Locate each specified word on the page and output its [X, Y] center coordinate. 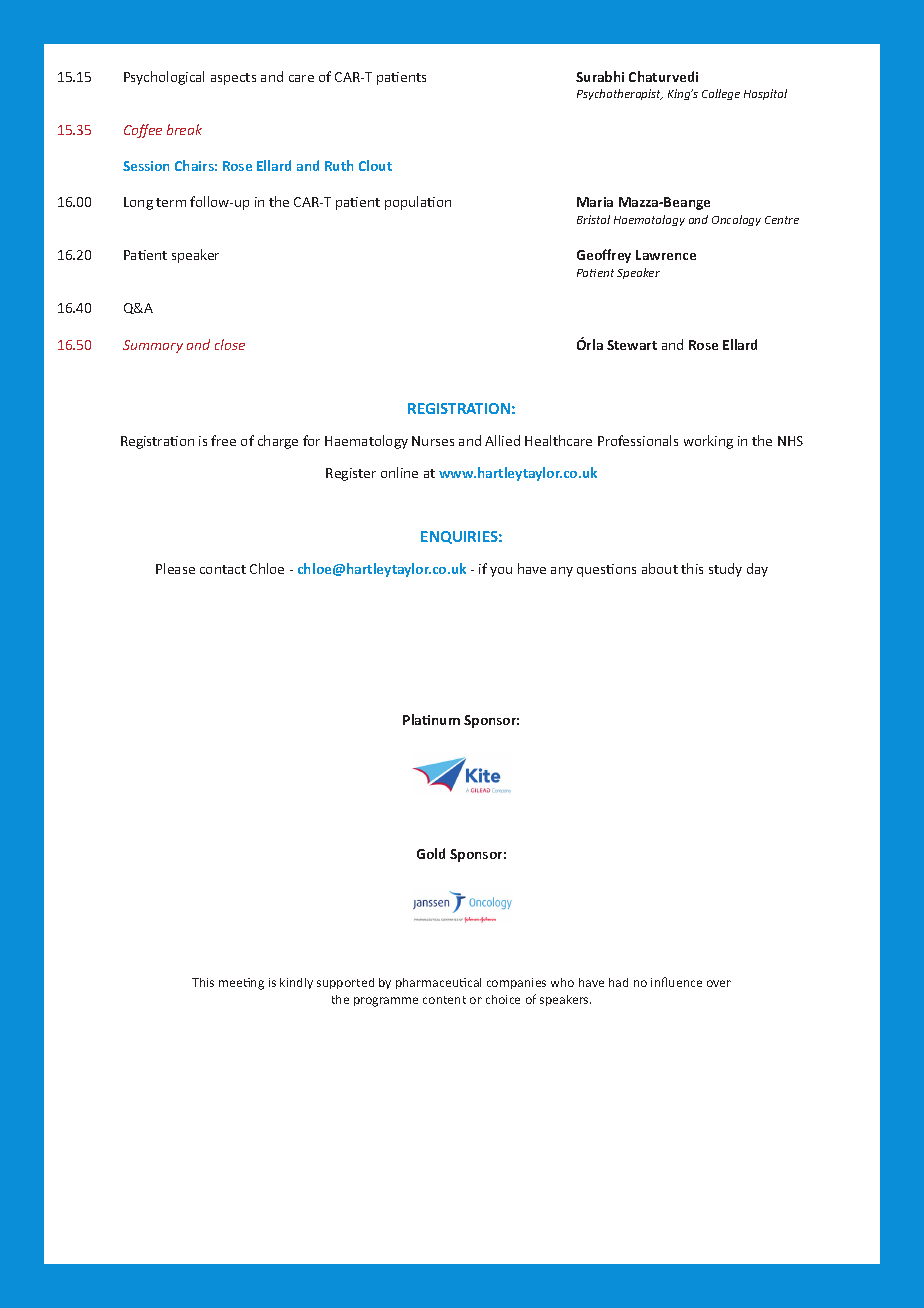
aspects [233, 79]
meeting [241, 984]
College [721, 94]
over [719, 983]
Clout [375, 165]
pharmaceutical [438, 983]
